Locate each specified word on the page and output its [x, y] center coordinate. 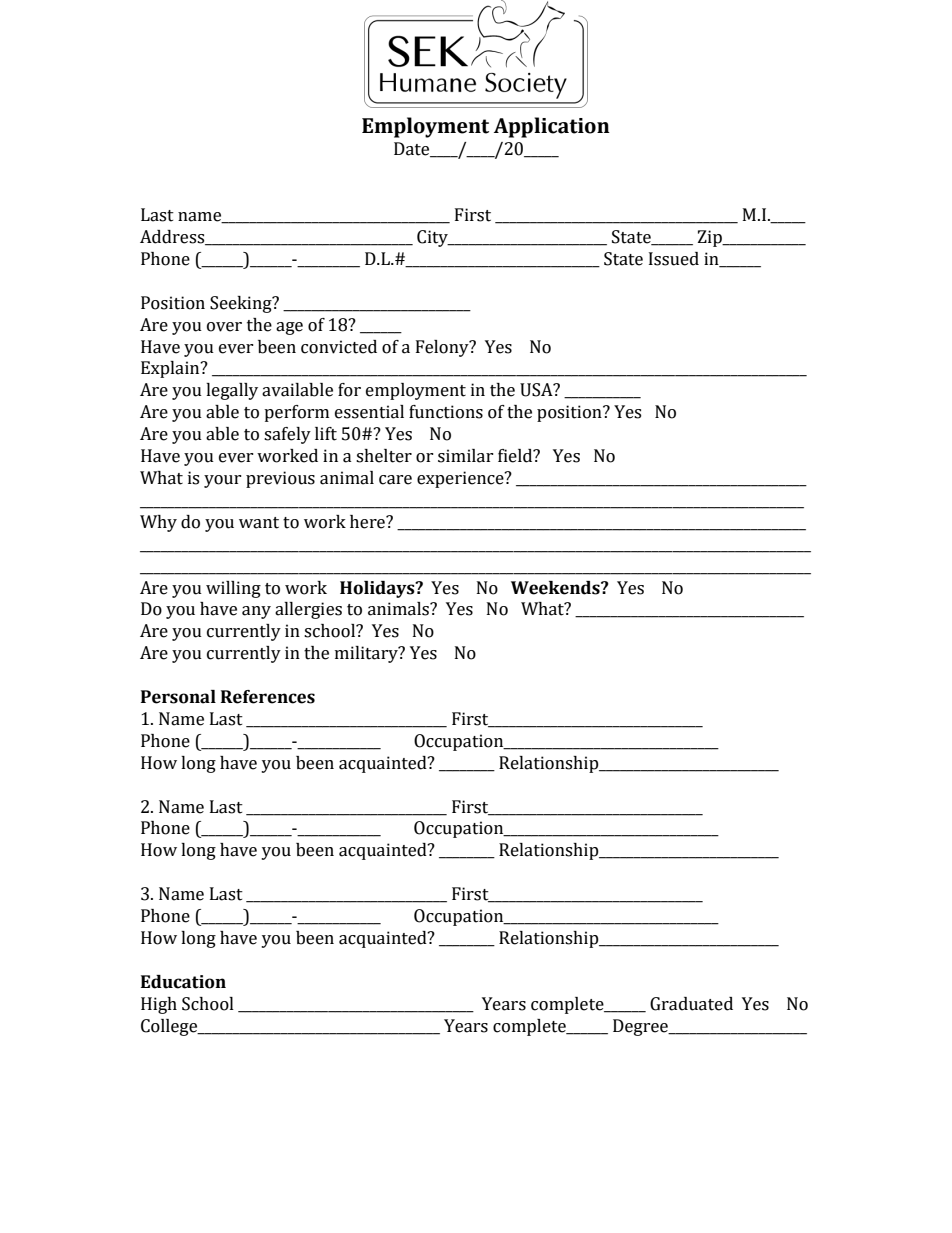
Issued [674, 259]
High [159, 1005]
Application [552, 127]
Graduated [691, 1004]
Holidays [378, 589]
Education [183, 982]
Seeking [242, 304]
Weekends [556, 588]
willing [233, 589]
